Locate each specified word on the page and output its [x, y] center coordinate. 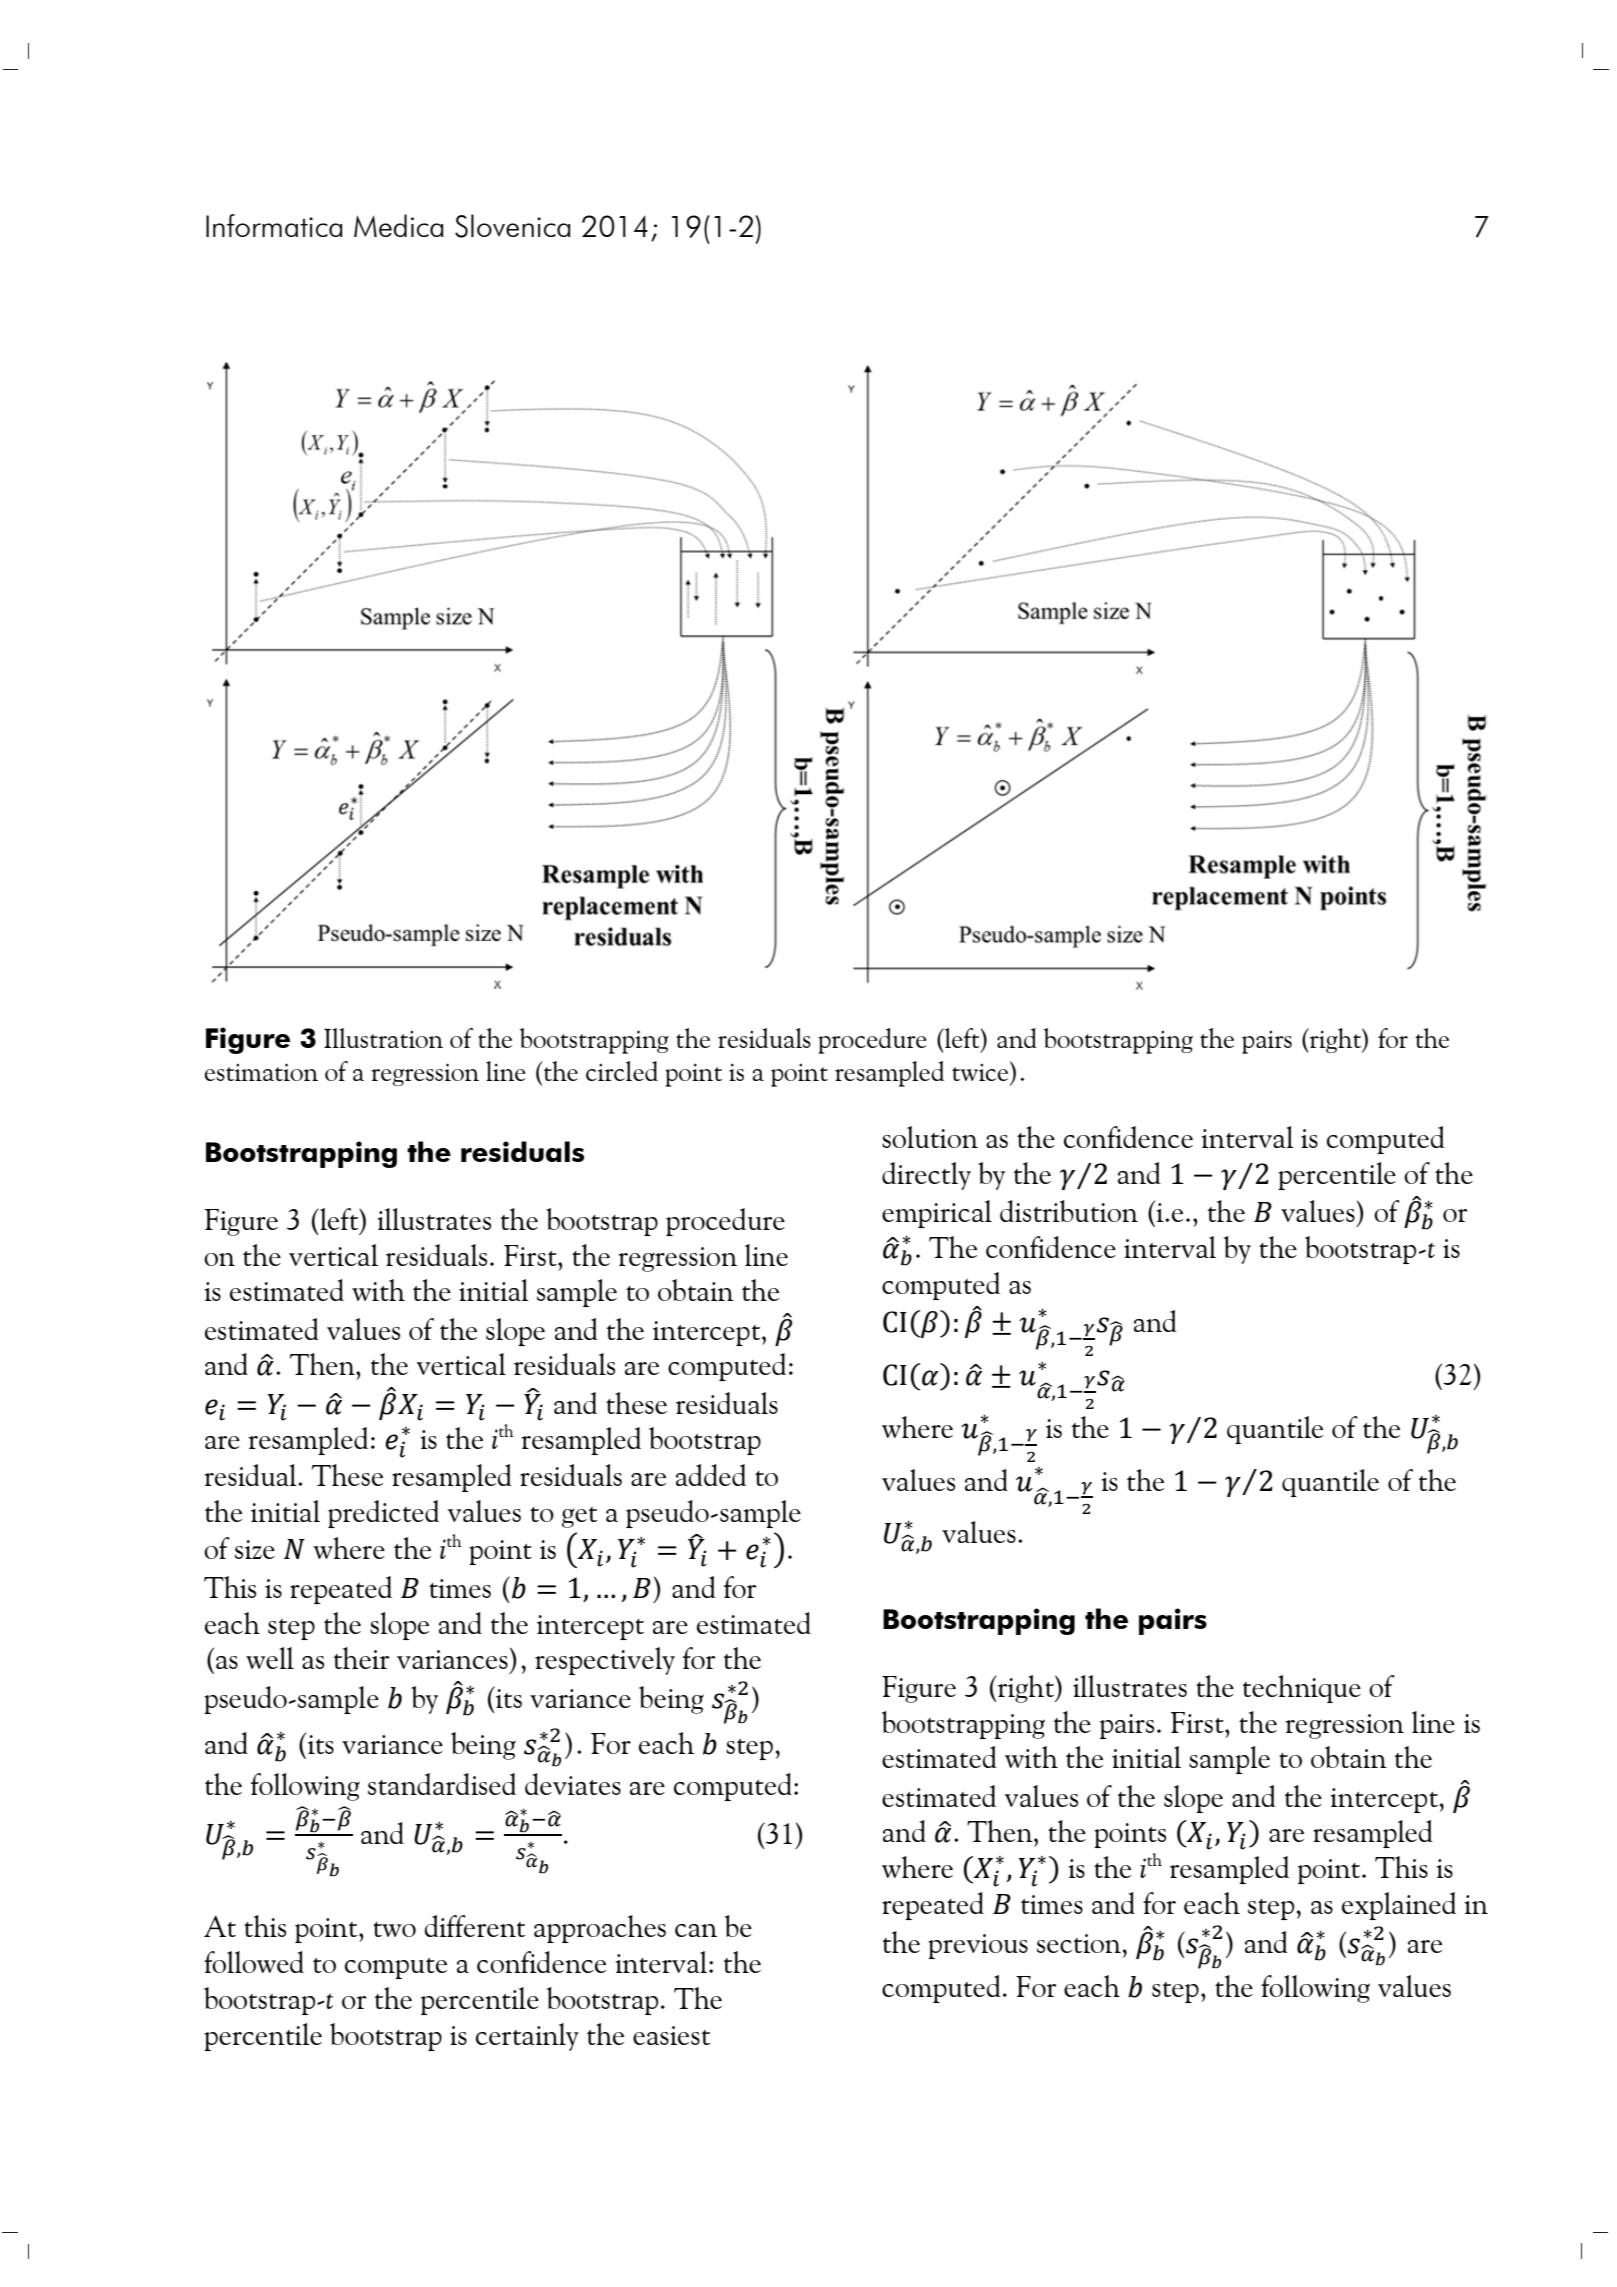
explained [1399, 1906]
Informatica [274, 225]
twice [981, 1071]
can [696, 1930]
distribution [1069, 1211]
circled [622, 1071]
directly [926, 1176]
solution [930, 1137]
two [394, 1929]
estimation [261, 1072]
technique [1302, 1689]
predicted [383, 1514]
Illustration [383, 1038]
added [711, 1475]
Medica [398, 225]
